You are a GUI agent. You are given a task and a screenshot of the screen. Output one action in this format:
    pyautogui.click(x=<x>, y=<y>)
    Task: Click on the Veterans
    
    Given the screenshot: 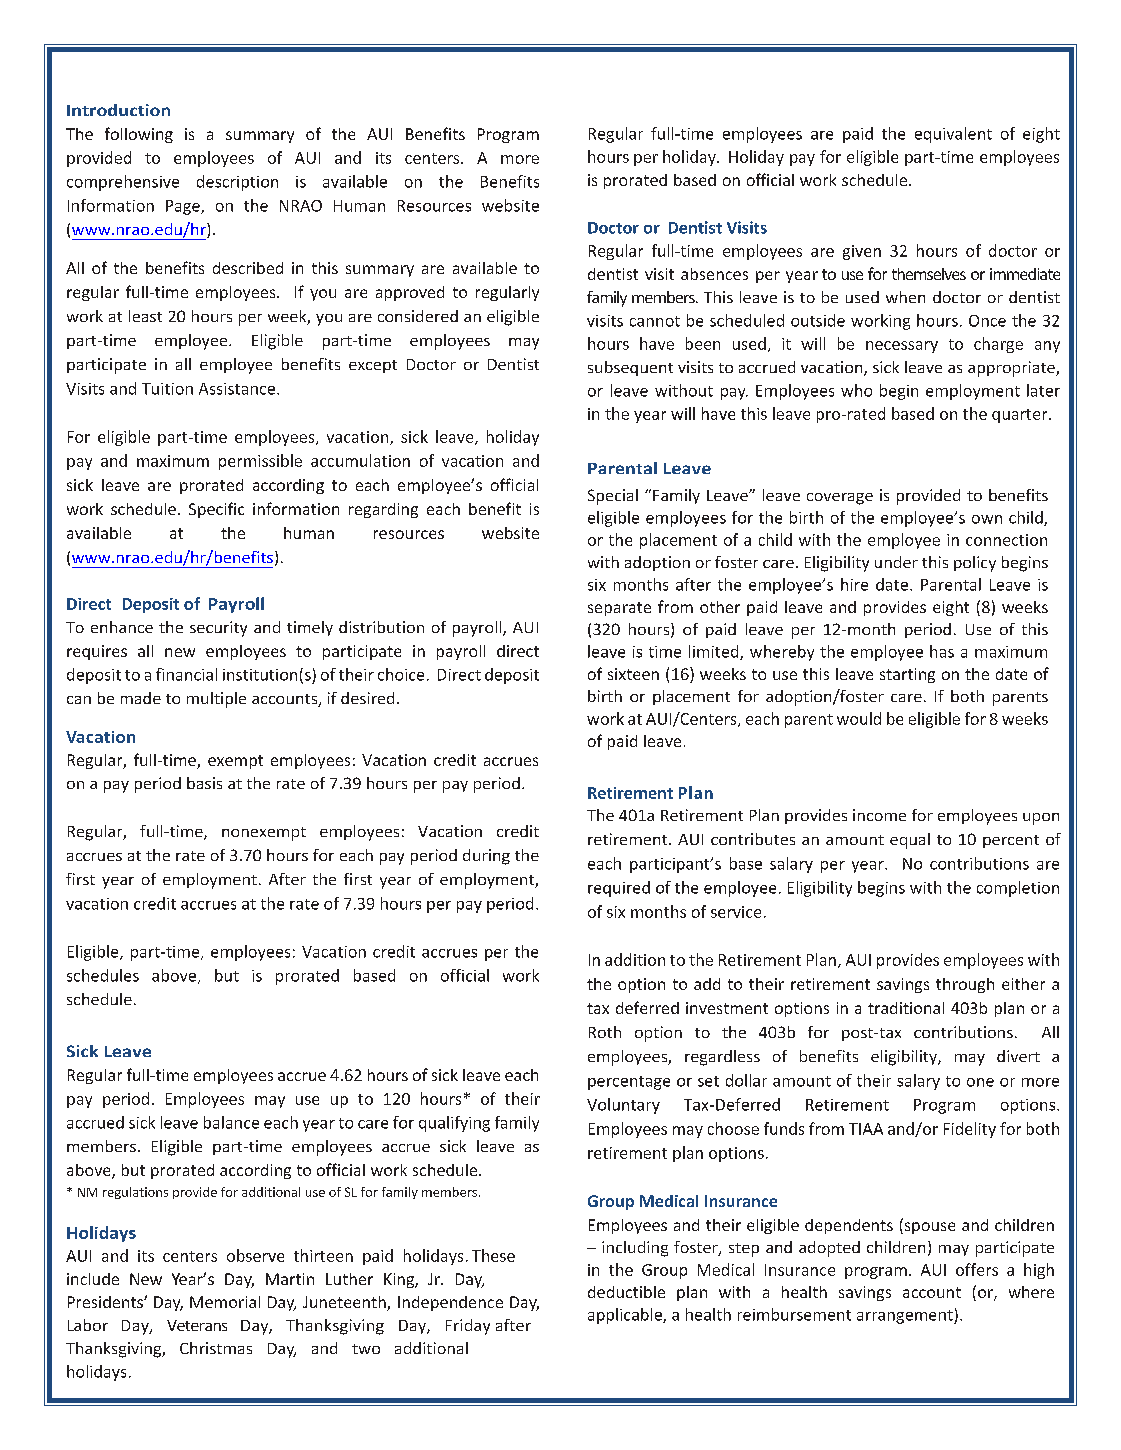 What is the action you would take?
    pyautogui.click(x=197, y=1325)
